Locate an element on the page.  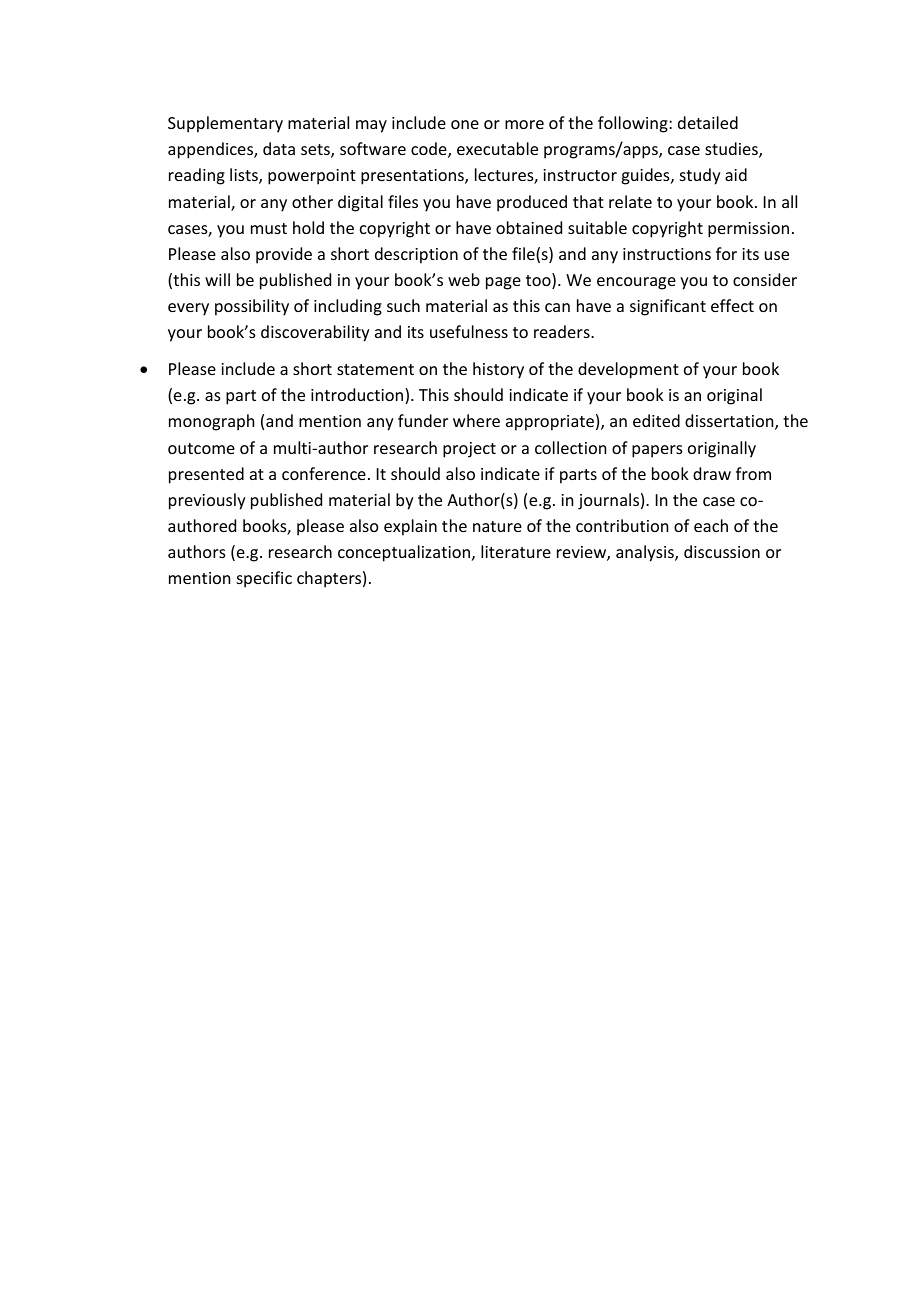
detailed is located at coordinates (708, 122).
